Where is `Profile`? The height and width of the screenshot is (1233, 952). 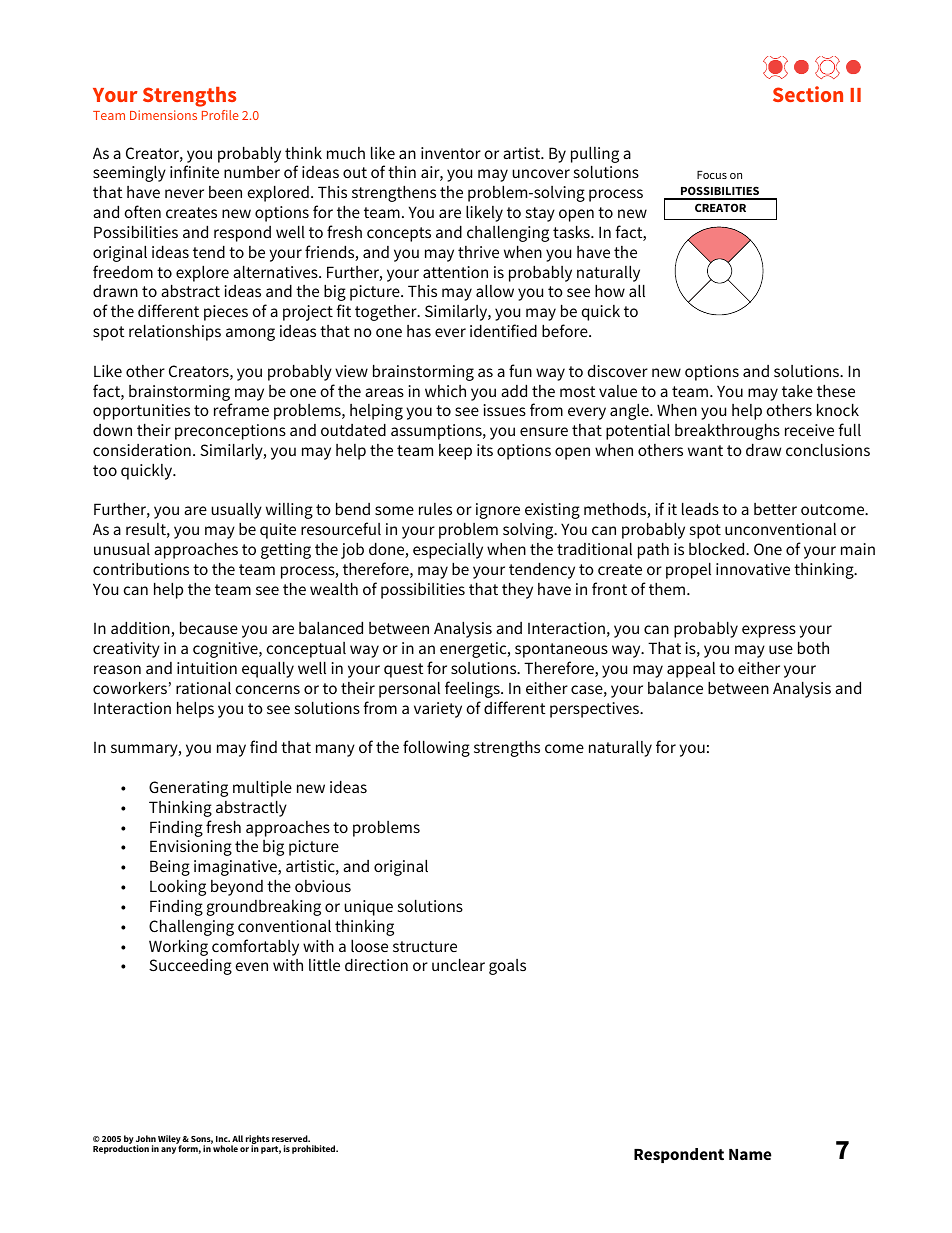 Profile is located at coordinates (220, 115).
